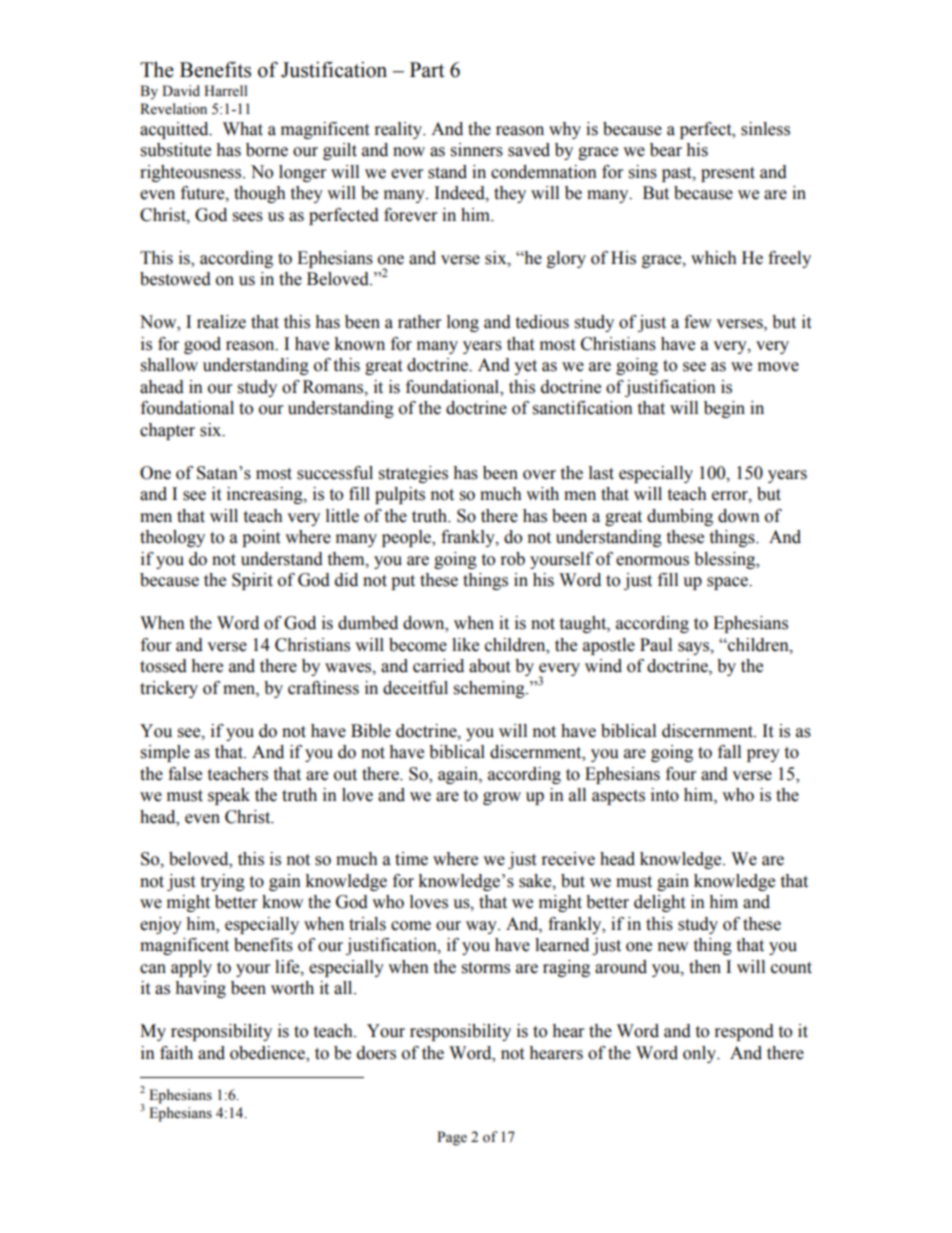 Image resolution: width=952 pixels, height=1233 pixels. I want to click on like, so click(465, 645).
